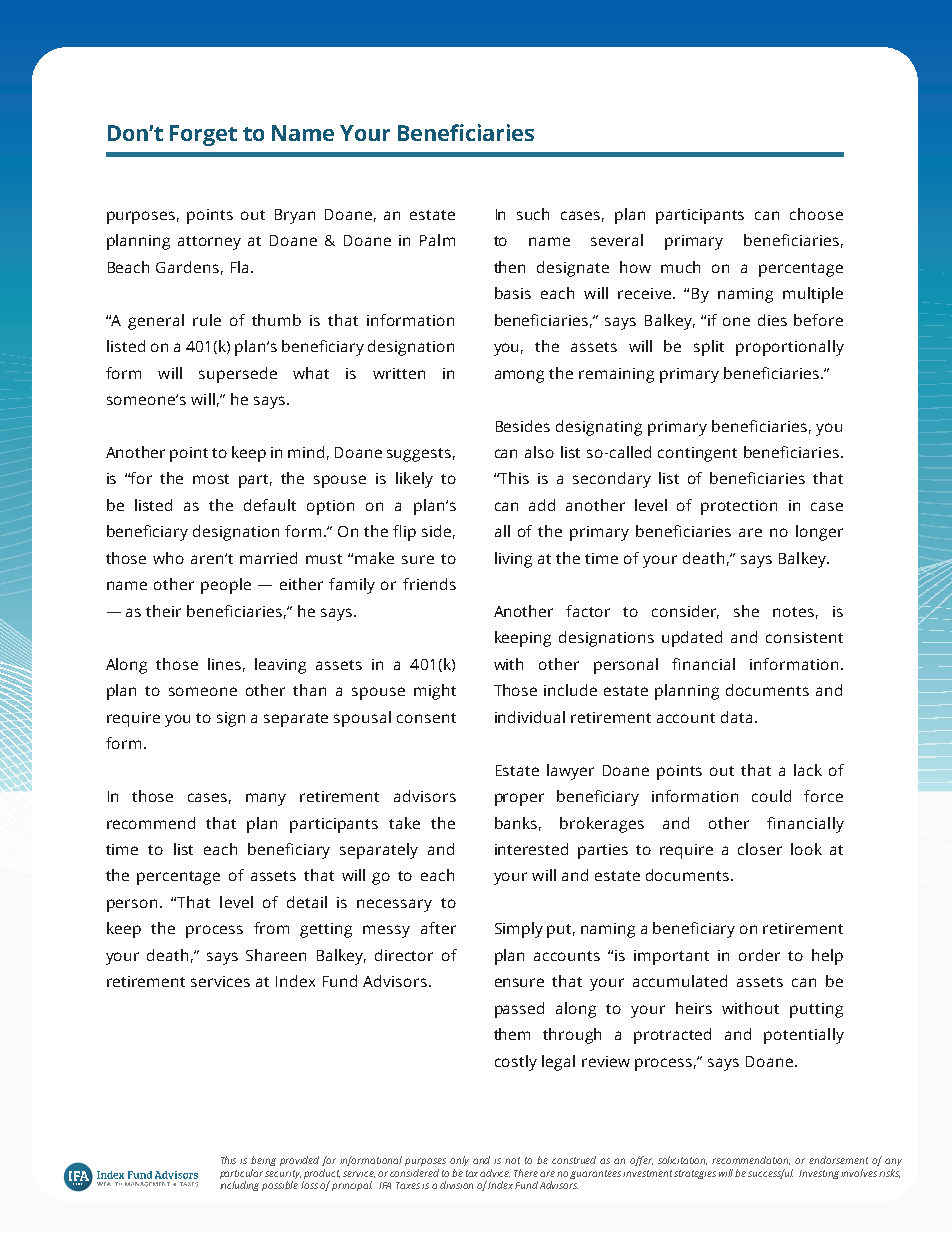  Describe the element at coordinates (238, 375) in the document. I see `supersede` at that location.
